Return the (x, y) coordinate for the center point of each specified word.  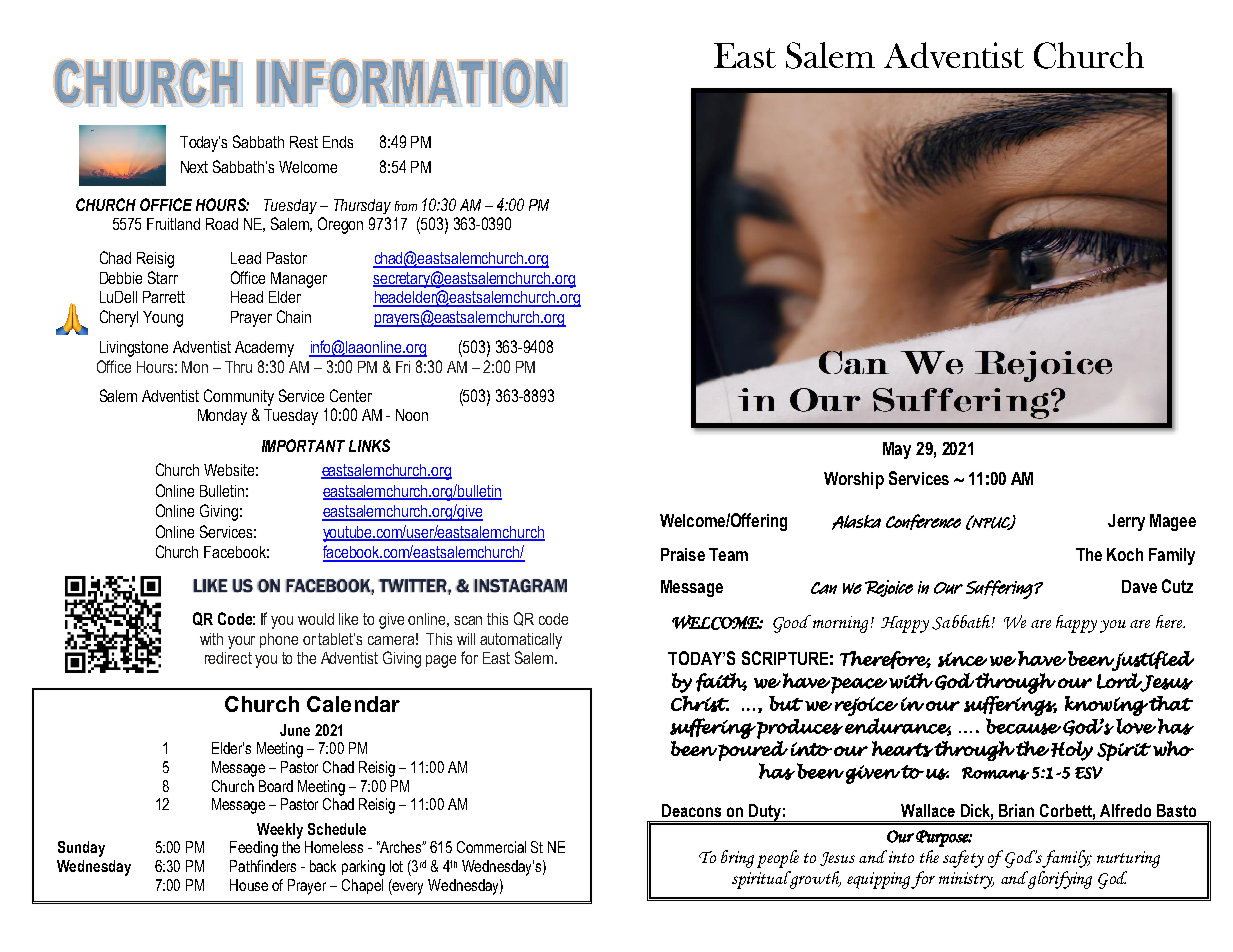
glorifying (1059, 880)
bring (737, 859)
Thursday (362, 206)
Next (194, 167)
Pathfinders (263, 866)
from (406, 206)
